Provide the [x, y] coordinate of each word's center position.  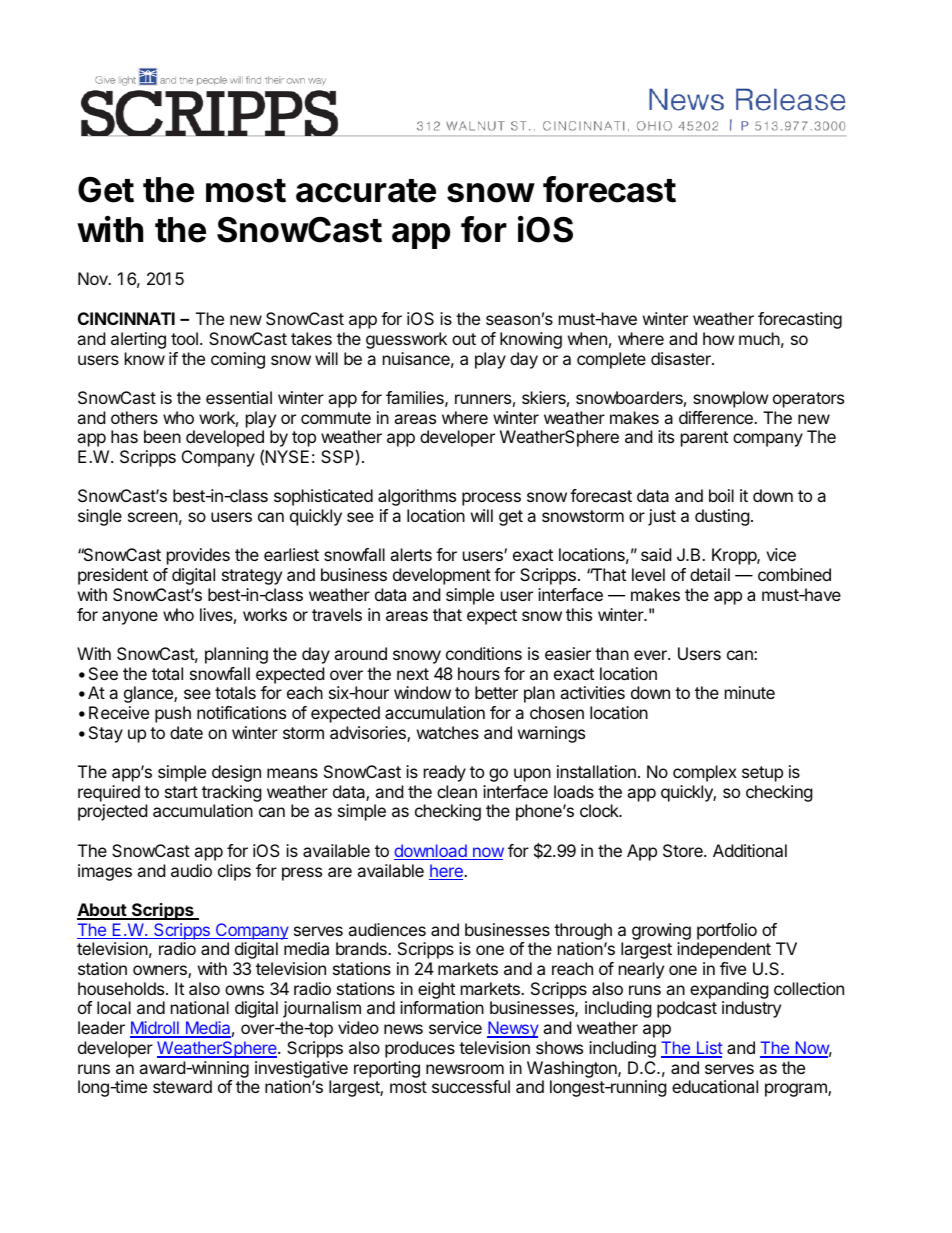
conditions [484, 653]
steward [182, 1086]
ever [651, 655]
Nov [94, 278]
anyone [130, 618]
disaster [682, 358]
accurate [366, 191]
